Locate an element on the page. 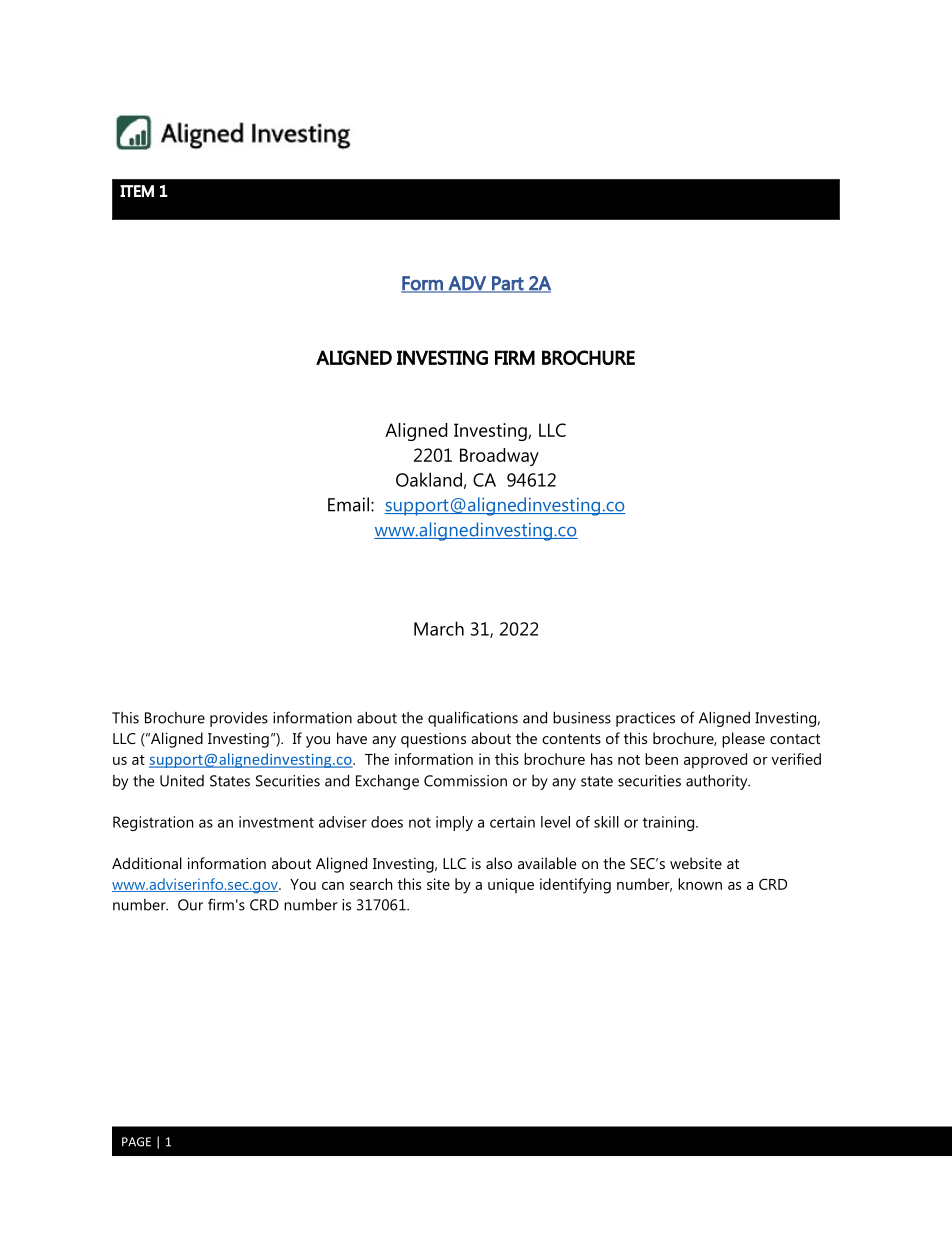 The height and width of the page is (1233, 952). Broadway is located at coordinates (499, 457).
